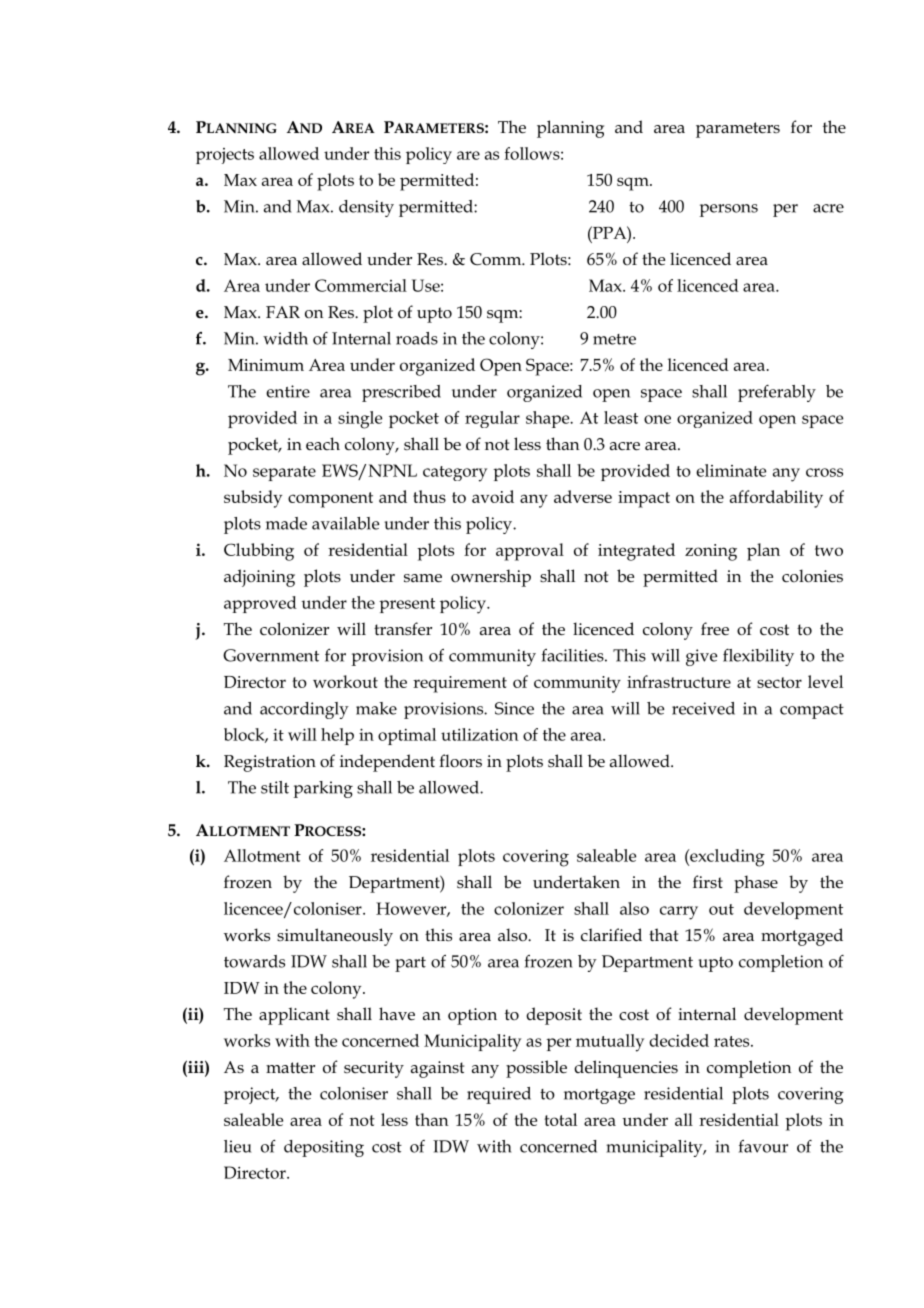 This document has width=924, height=1308. I want to click on density, so click(366, 208).
